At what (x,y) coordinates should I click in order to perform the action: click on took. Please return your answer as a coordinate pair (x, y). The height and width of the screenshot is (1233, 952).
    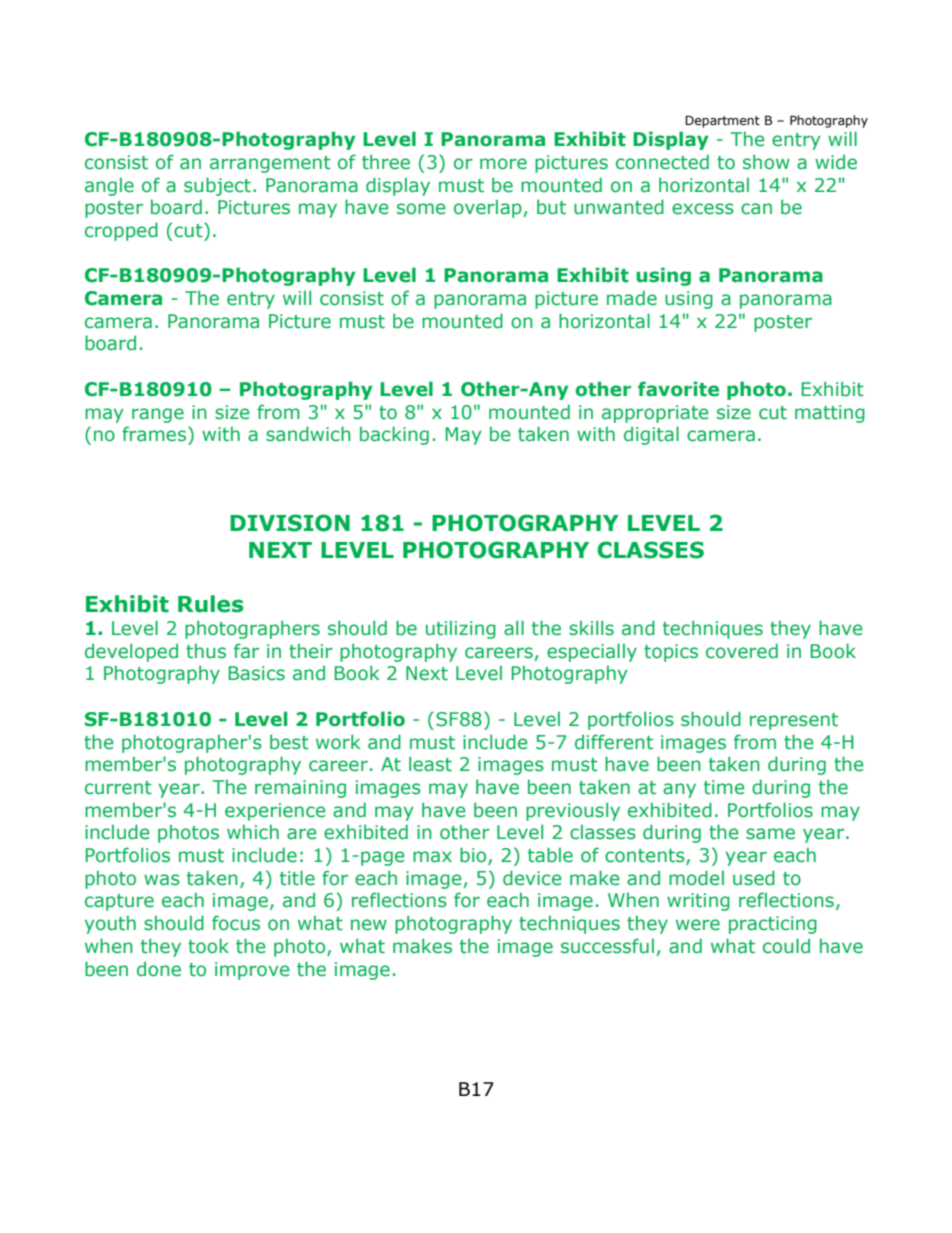
    Looking at the image, I should click on (208, 946).
